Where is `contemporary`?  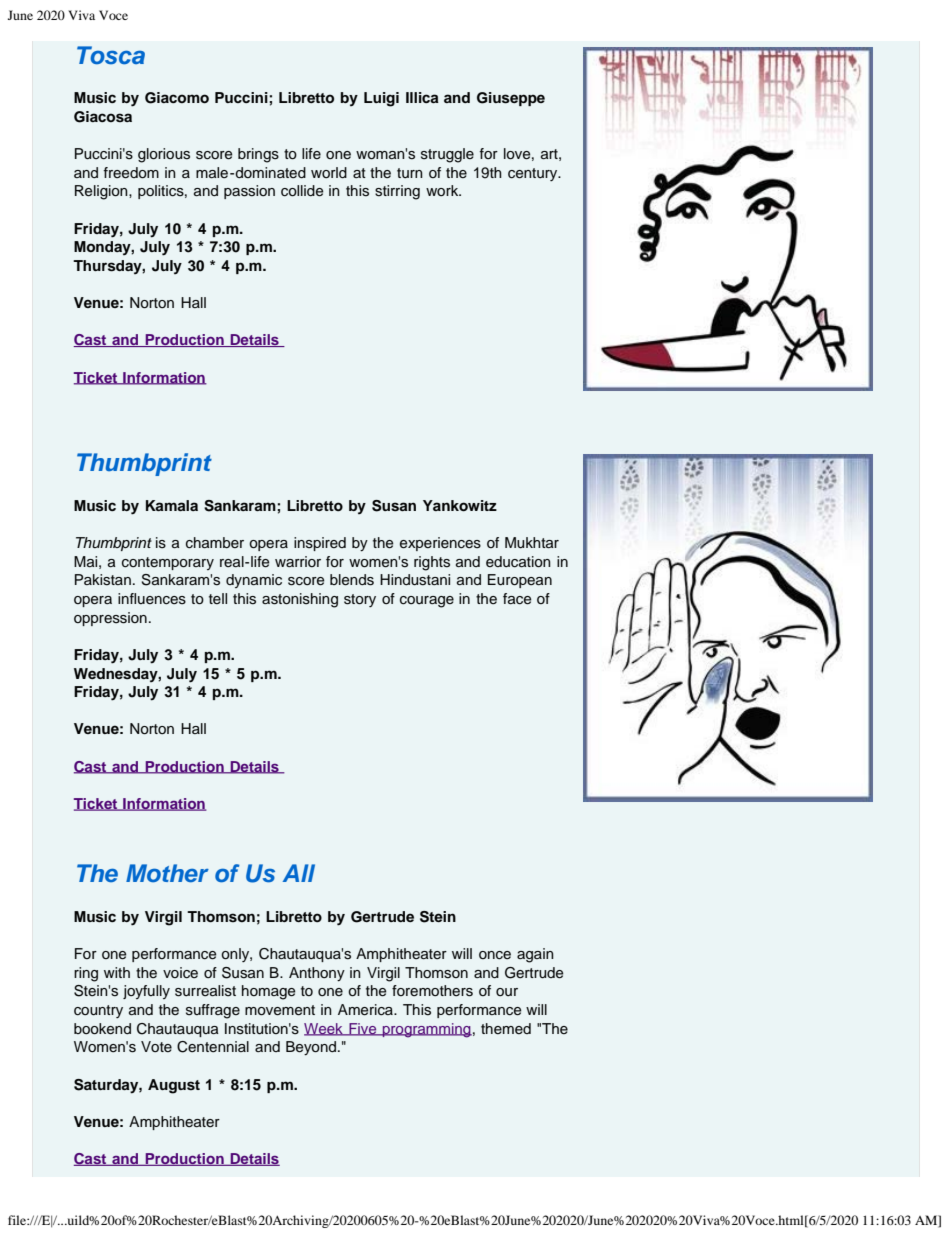 contemporary is located at coordinates (168, 563).
